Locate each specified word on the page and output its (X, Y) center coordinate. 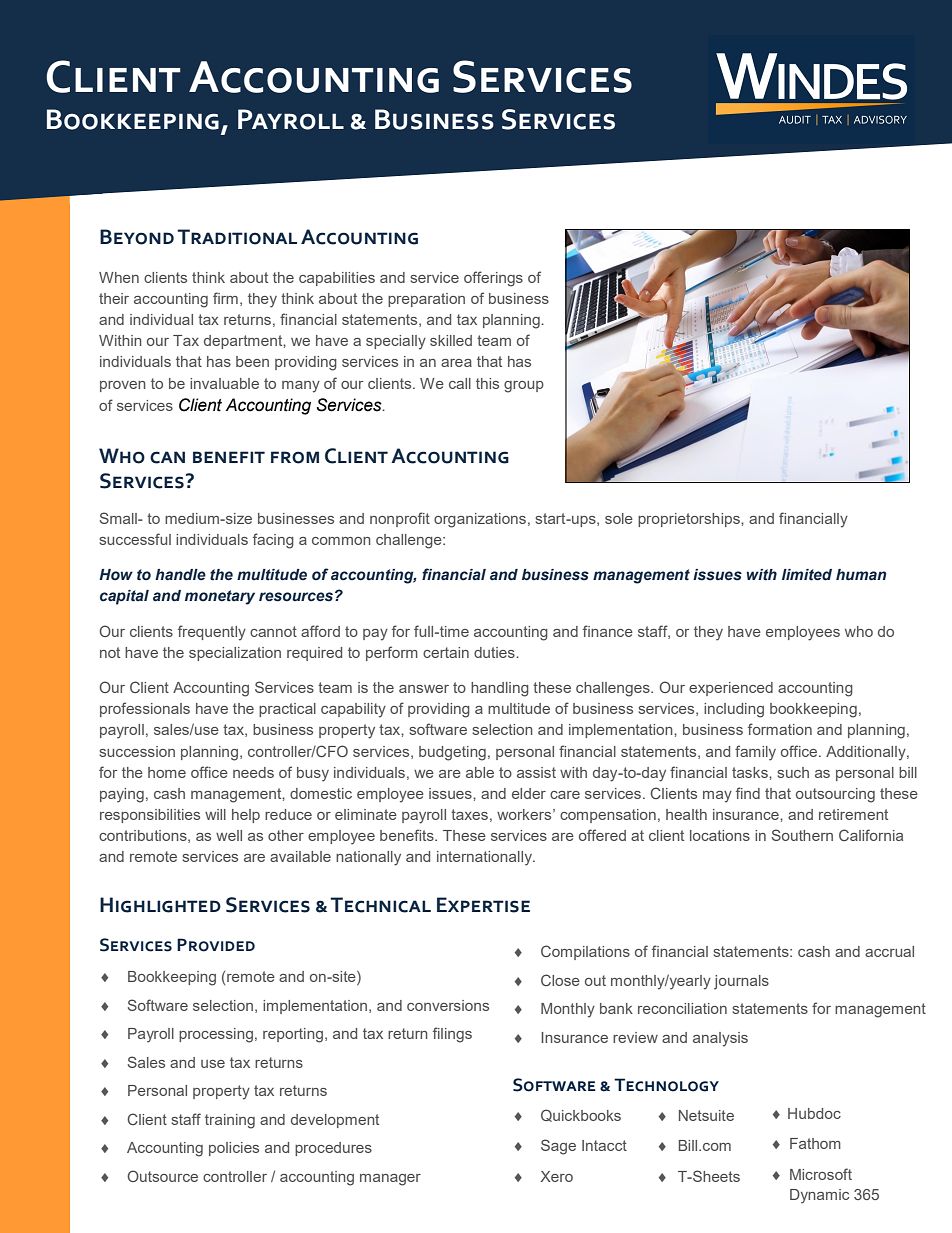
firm (225, 298)
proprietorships (690, 520)
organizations (480, 520)
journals (741, 982)
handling (500, 689)
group (524, 387)
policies (234, 1149)
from (295, 457)
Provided (216, 945)
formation (780, 729)
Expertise (483, 905)
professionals (145, 709)
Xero (556, 1176)
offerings (493, 279)
